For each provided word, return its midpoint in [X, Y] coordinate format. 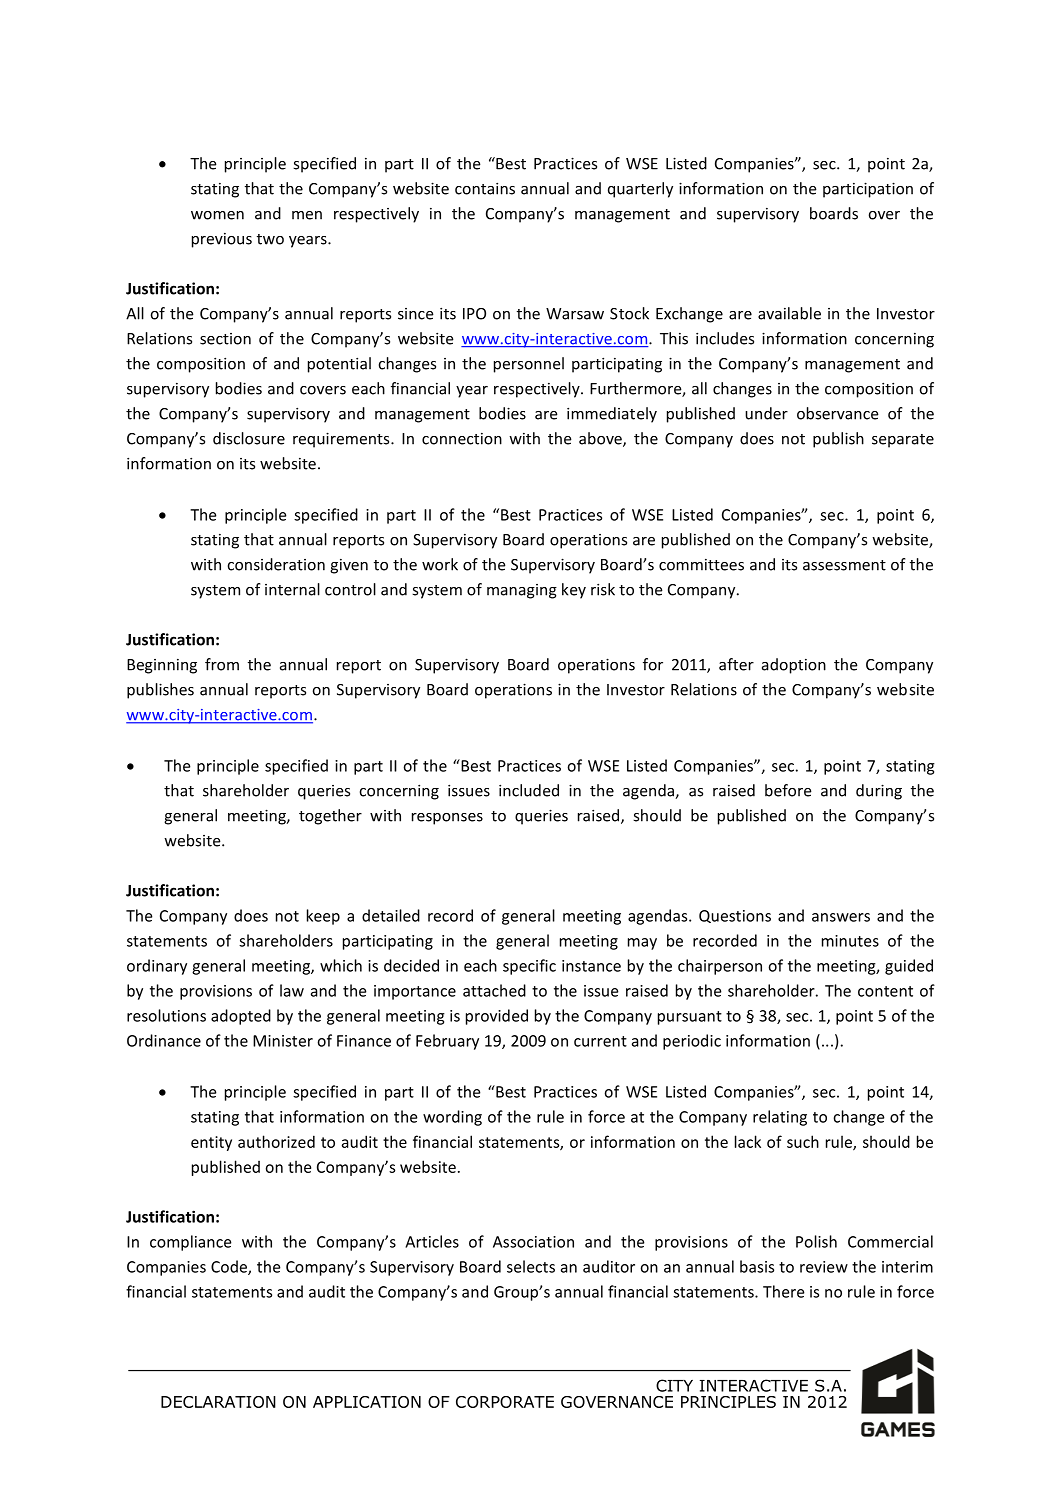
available [789, 313]
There [783, 1291]
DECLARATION [218, 1402]
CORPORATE [505, 1402]
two [270, 239]
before [788, 790]
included [529, 790]
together [330, 817]
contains [485, 188]
